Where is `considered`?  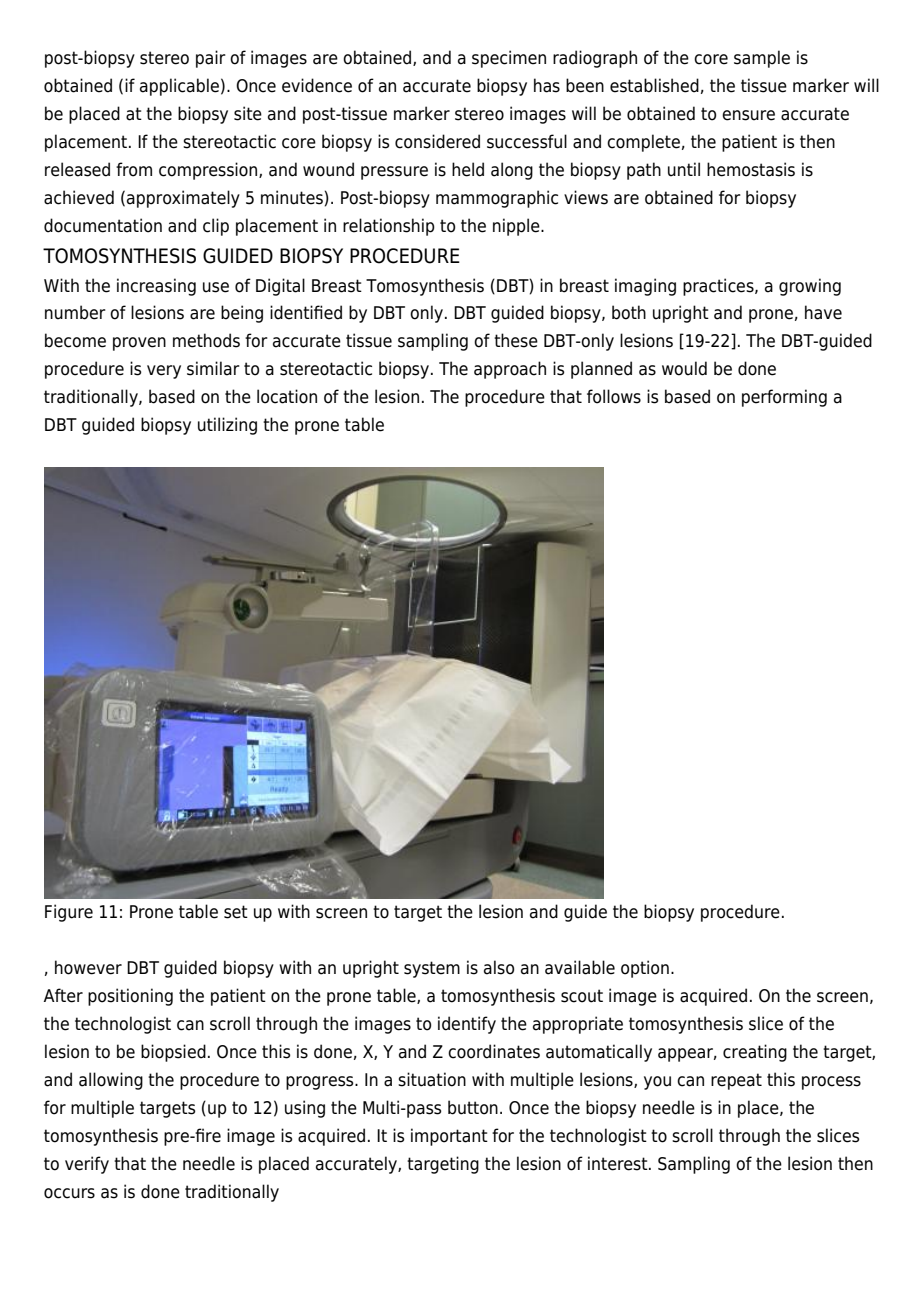 considered is located at coordinates (437, 141).
